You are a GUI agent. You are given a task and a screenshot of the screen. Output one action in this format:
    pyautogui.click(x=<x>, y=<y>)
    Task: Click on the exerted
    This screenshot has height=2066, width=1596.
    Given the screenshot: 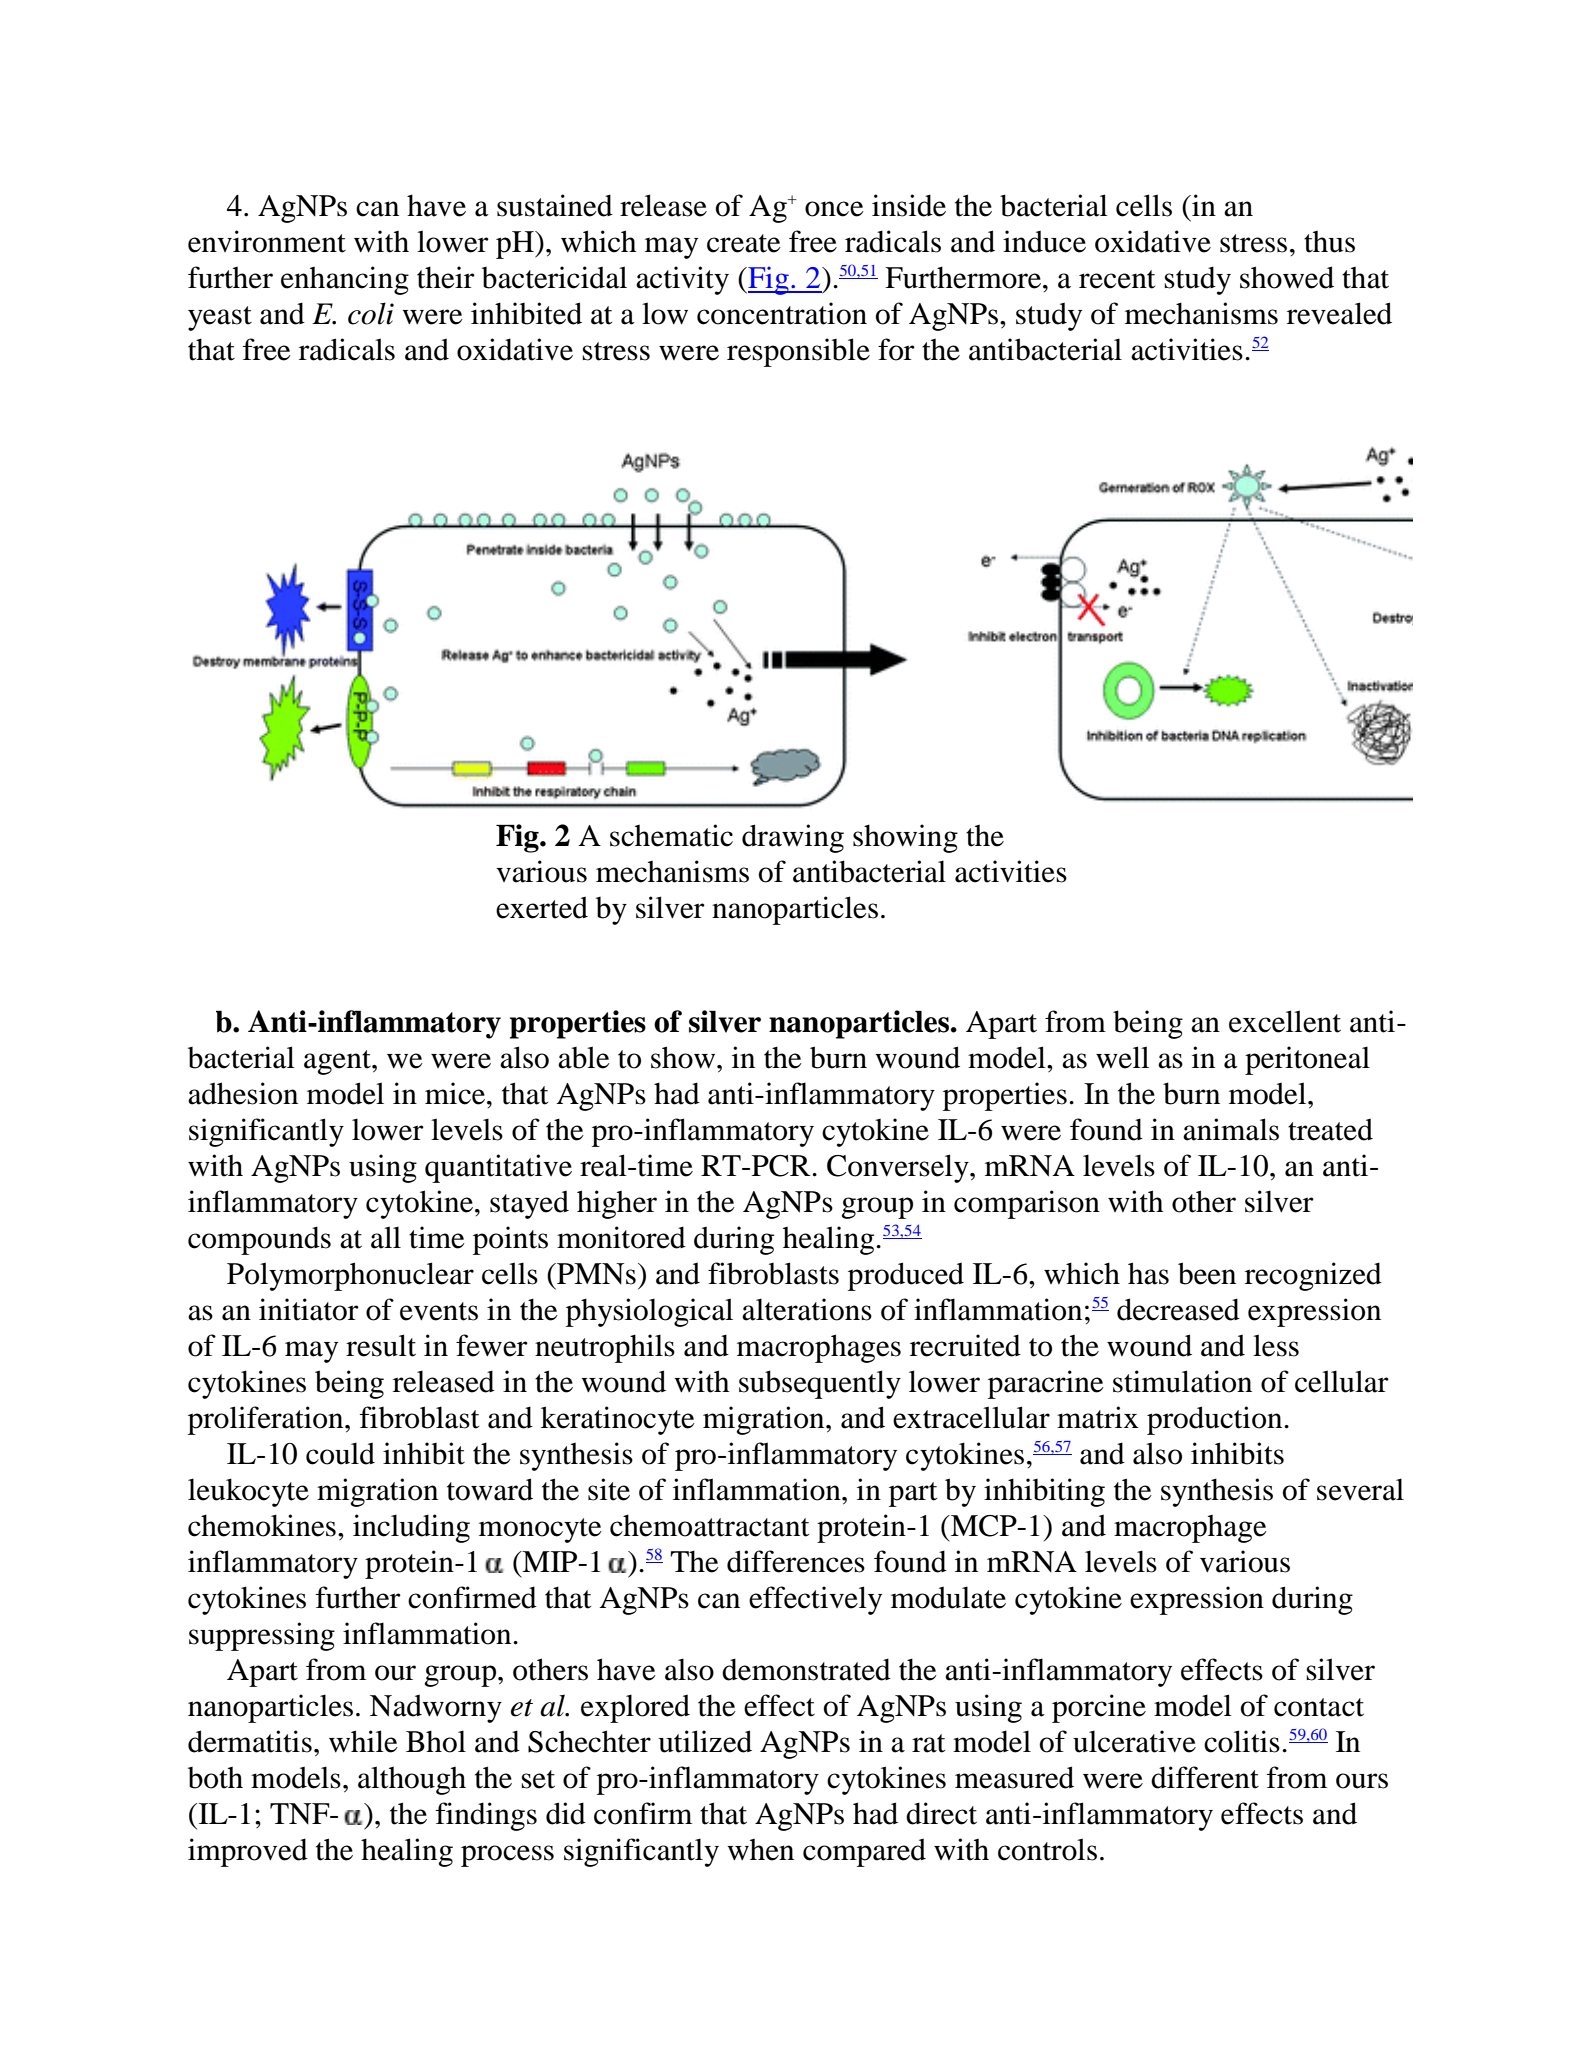 What is the action you would take?
    pyautogui.click(x=542, y=907)
